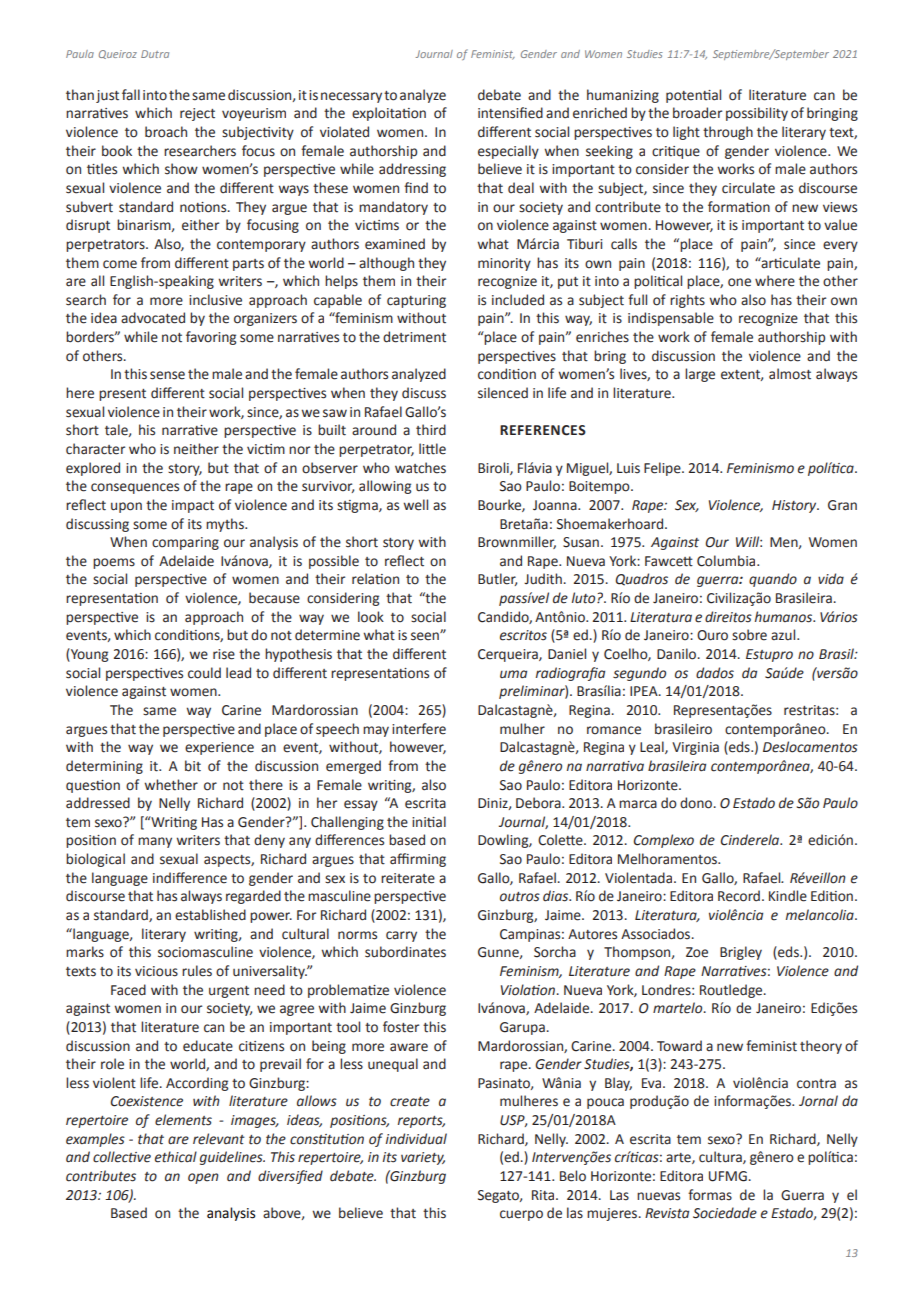 This page has height=1308, width=924. I want to click on well, so click(415, 505).
